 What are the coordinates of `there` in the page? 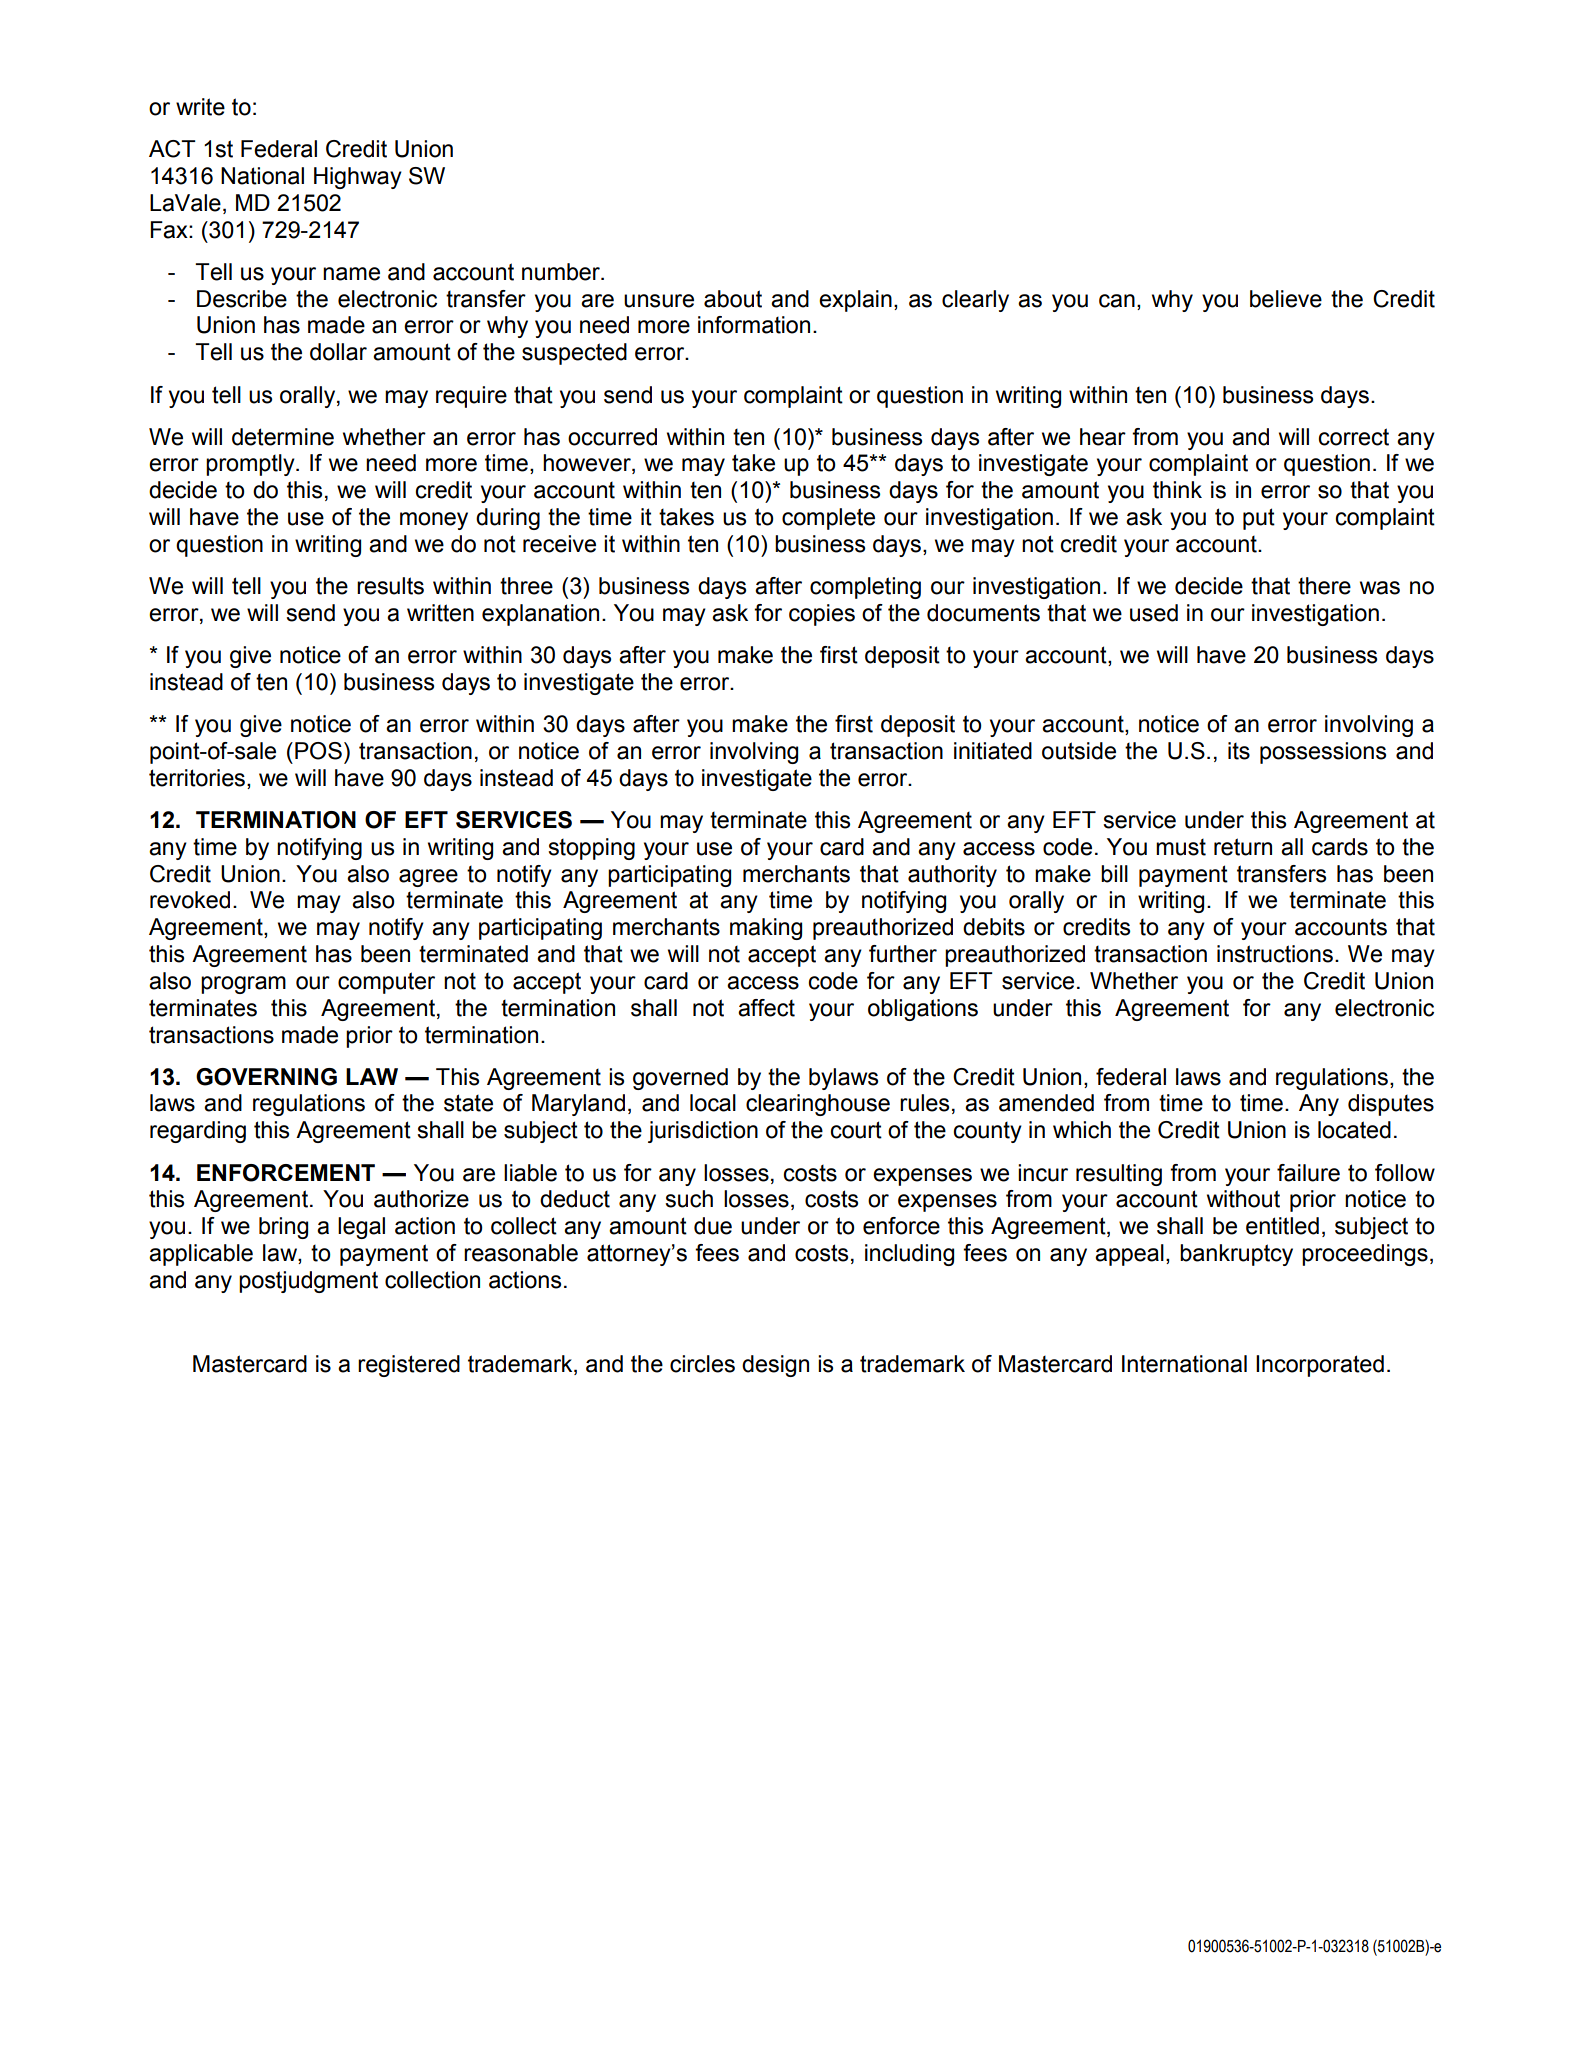 It's located at (1324, 586).
